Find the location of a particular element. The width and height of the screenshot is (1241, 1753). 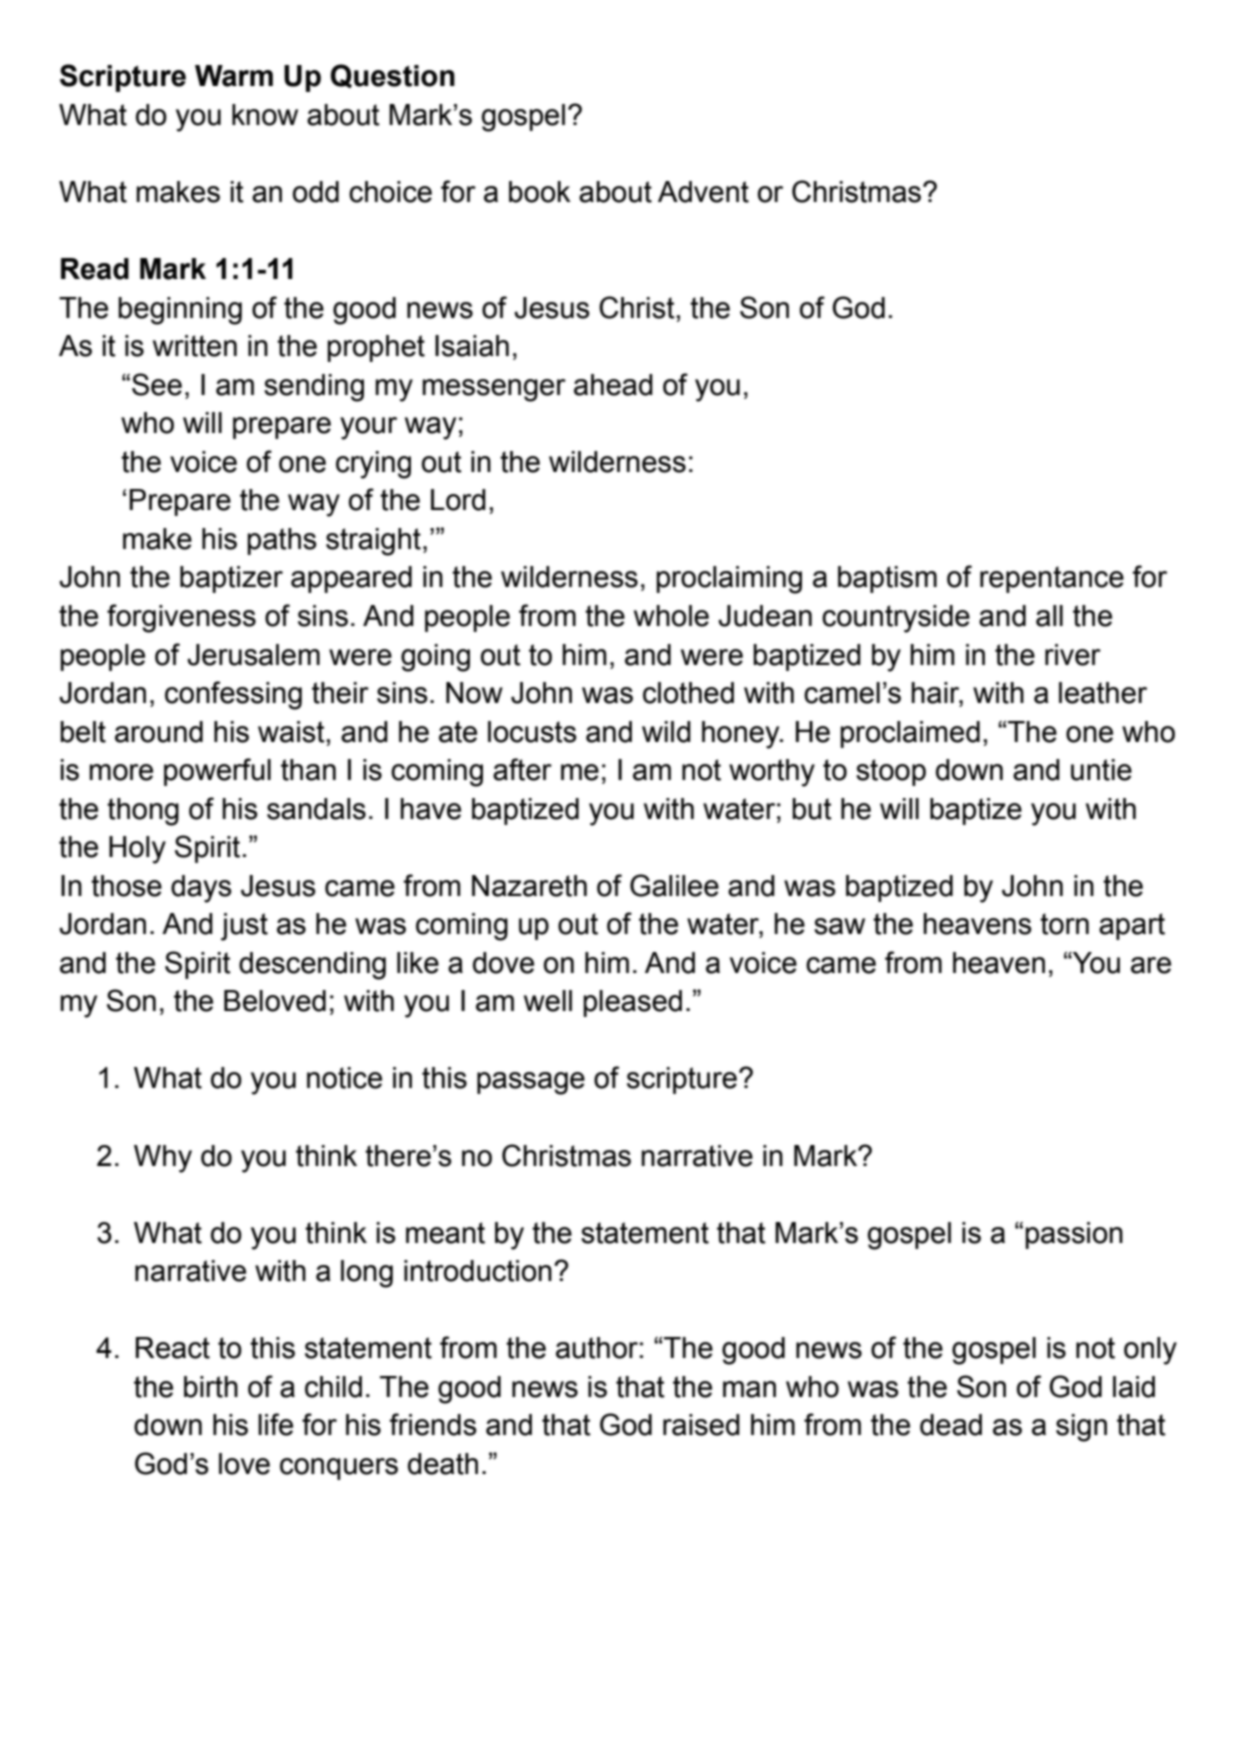

passage is located at coordinates (531, 1083).
